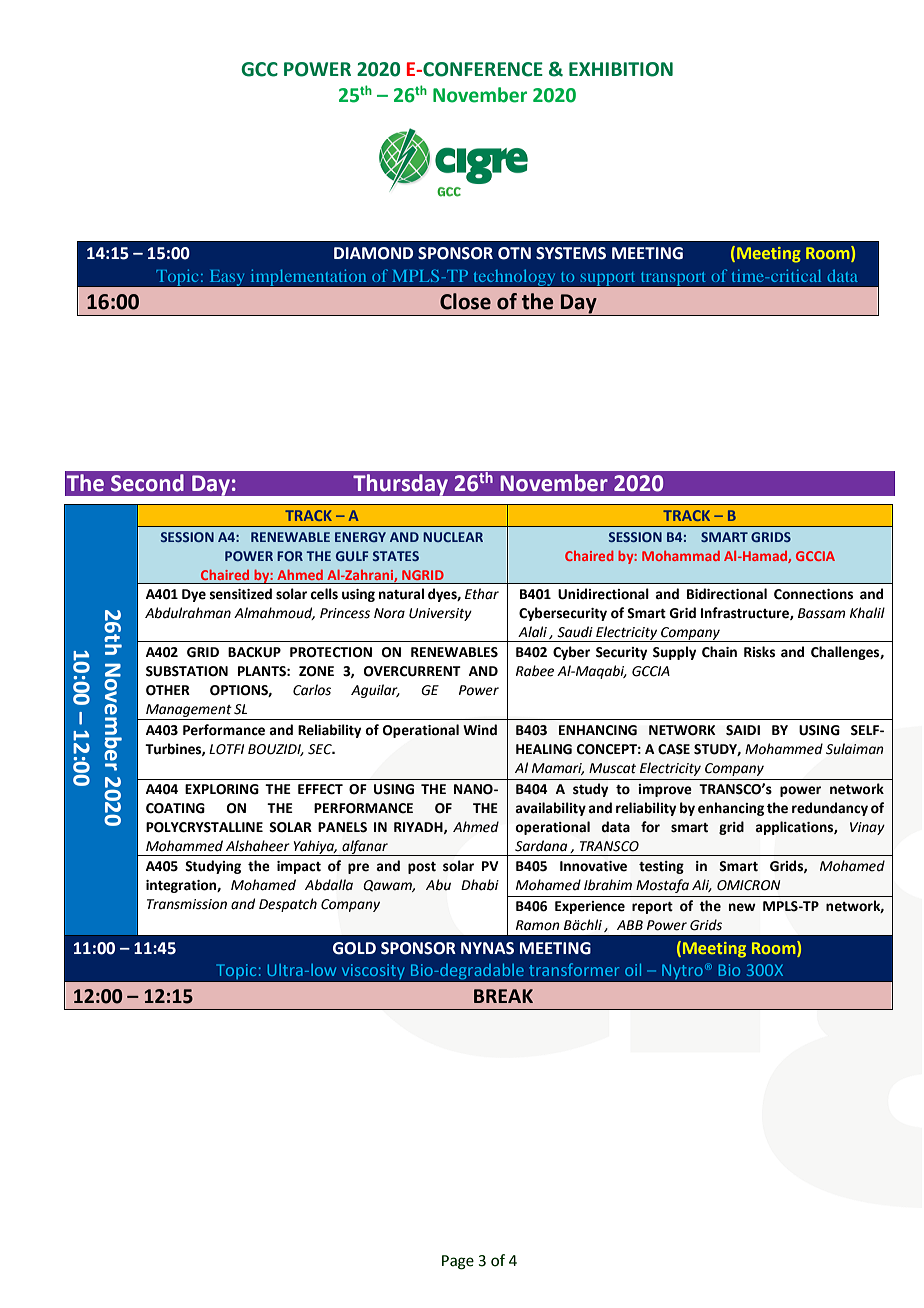 Image resolution: width=924 pixels, height=1308 pixels. What do you see at coordinates (204, 827) in the screenshot?
I see `POLYCRYSTALLINE` at bounding box center [204, 827].
